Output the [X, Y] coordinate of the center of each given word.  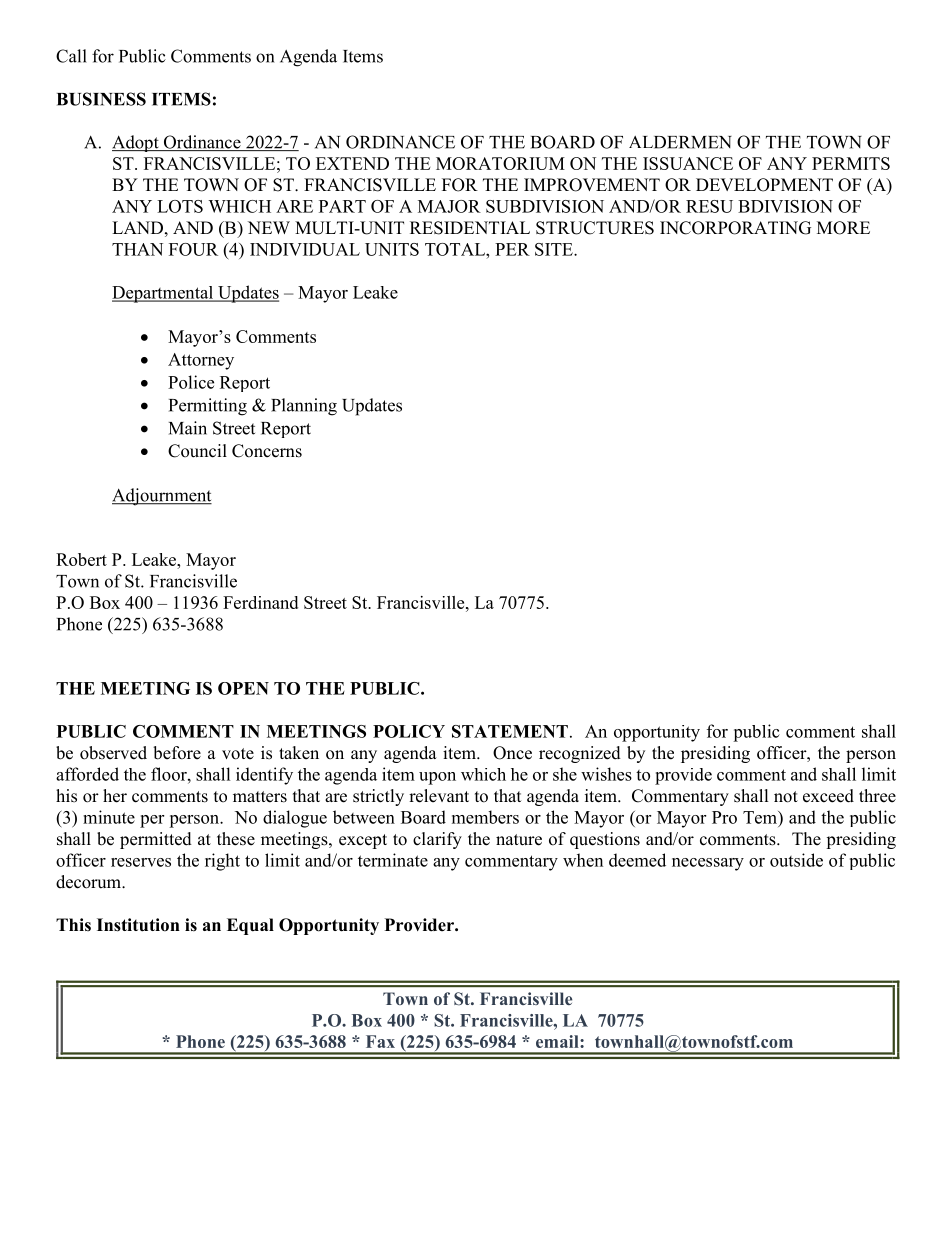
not [786, 797]
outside [796, 860]
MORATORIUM [500, 163]
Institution [138, 925]
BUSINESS [101, 99]
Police [191, 382]
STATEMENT [510, 731]
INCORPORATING [735, 228]
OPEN [243, 688]
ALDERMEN [680, 142]
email [558, 1041]
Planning [304, 407]
